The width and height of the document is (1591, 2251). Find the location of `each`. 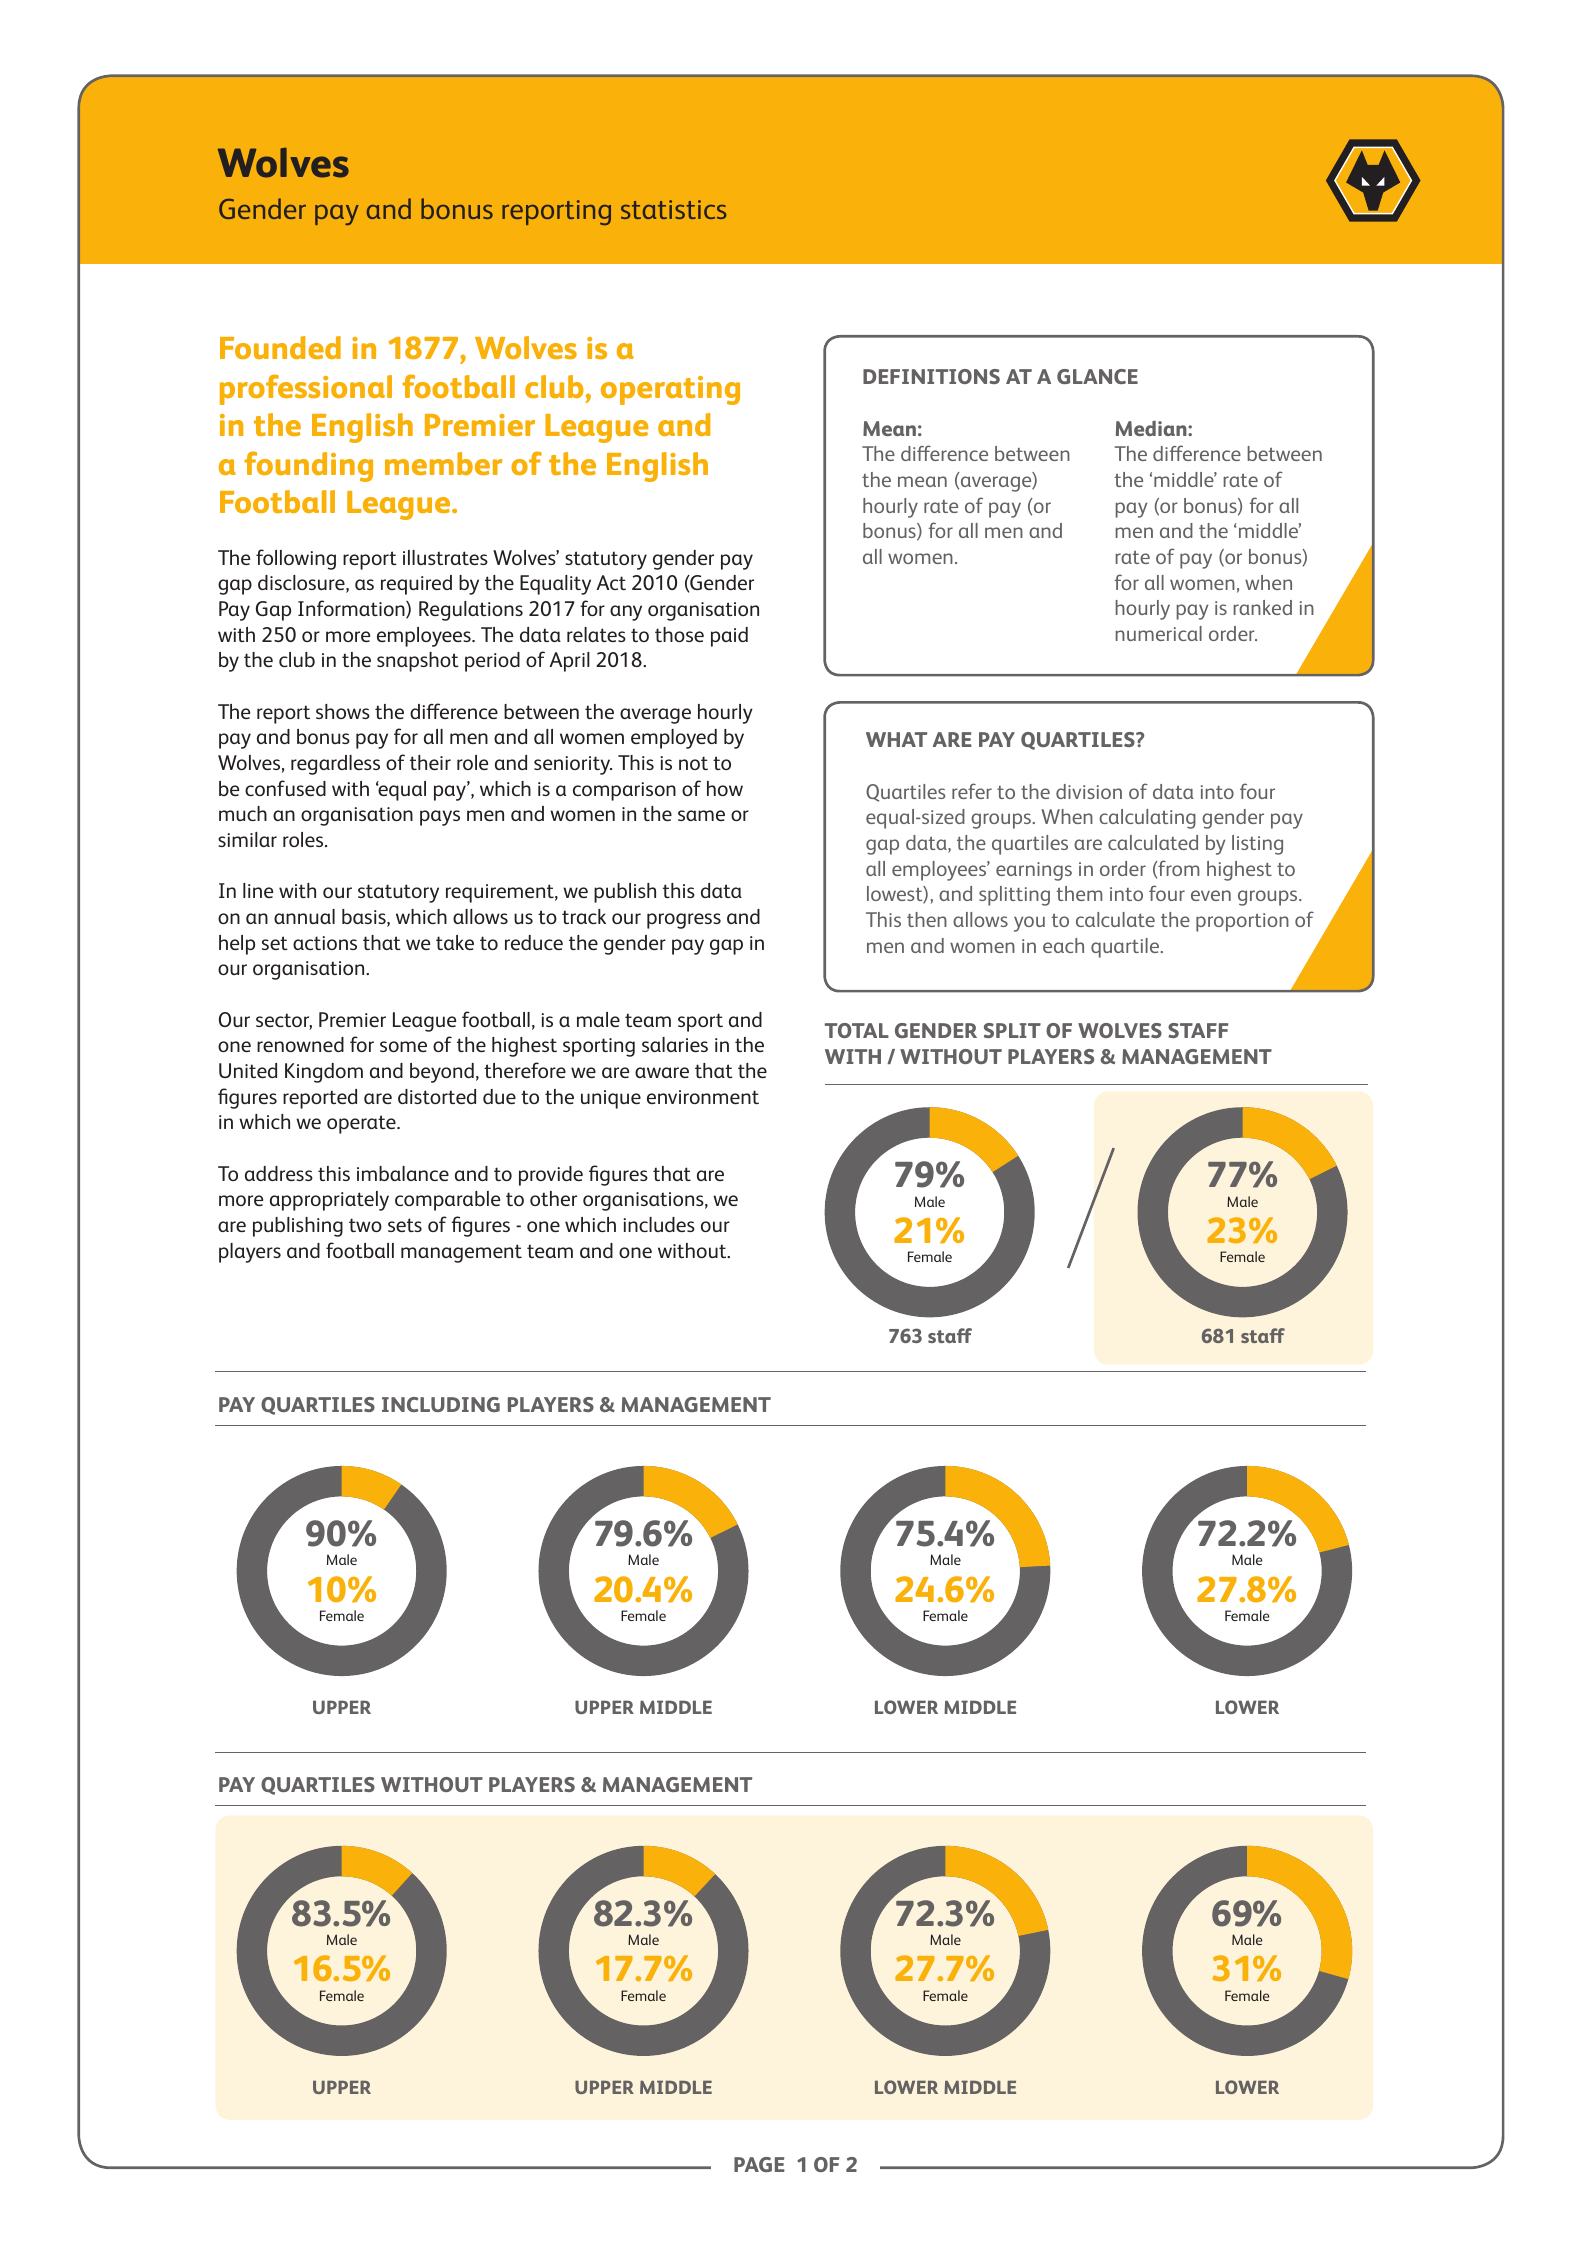

each is located at coordinates (1063, 945).
